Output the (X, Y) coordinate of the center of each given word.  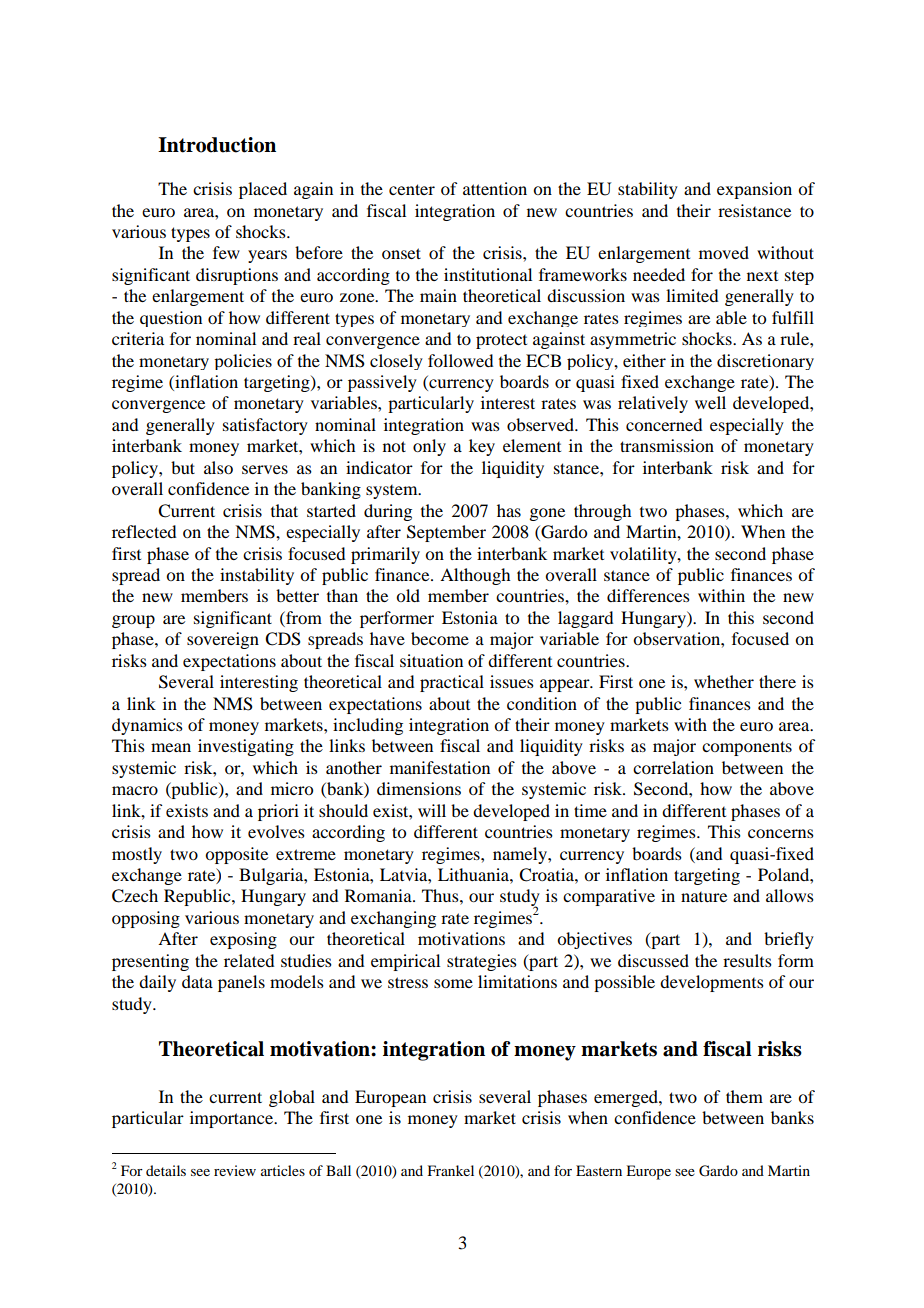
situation (431, 660)
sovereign (223, 640)
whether (724, 681)
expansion (754, 190)
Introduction (217, 145)
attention (495, 188)
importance (232, 1119)
